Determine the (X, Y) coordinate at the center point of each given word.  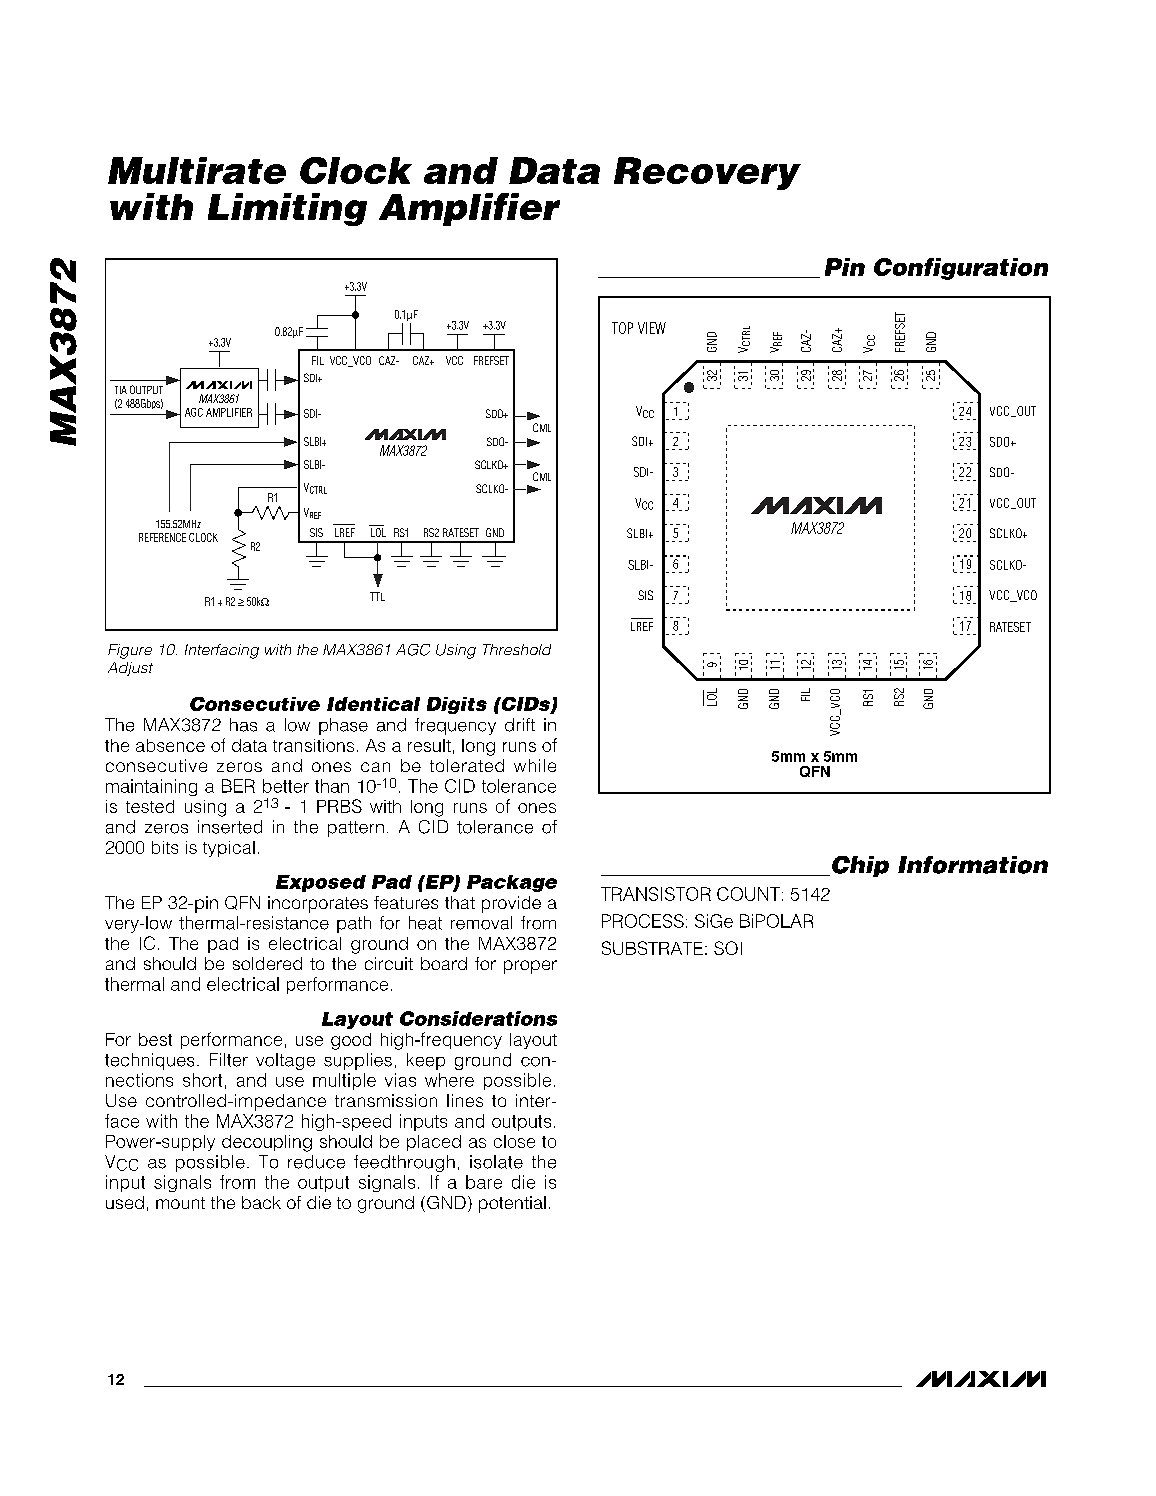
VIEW (652, 328)
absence (170, 745)
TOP (622, 328)
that (460, 902)
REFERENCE (162, 537)
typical (229, 849)
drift (520, 725)
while (535, 765)
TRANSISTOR (656, 894)
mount (180, 1203)
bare (484, 1182)
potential (512, 1204)
